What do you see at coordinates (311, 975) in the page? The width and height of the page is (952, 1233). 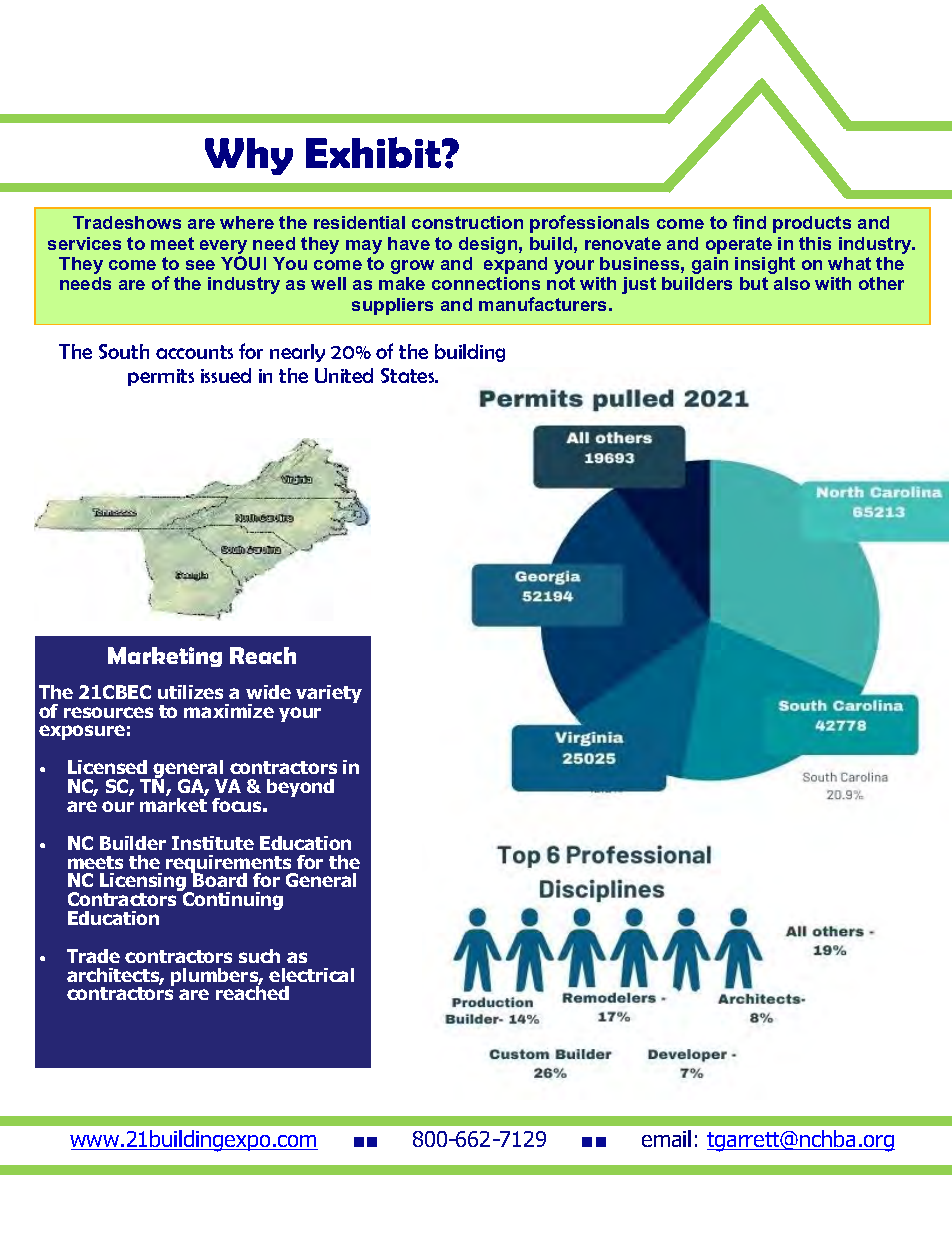 I see `electrical` at bounding box center [311, 975].
